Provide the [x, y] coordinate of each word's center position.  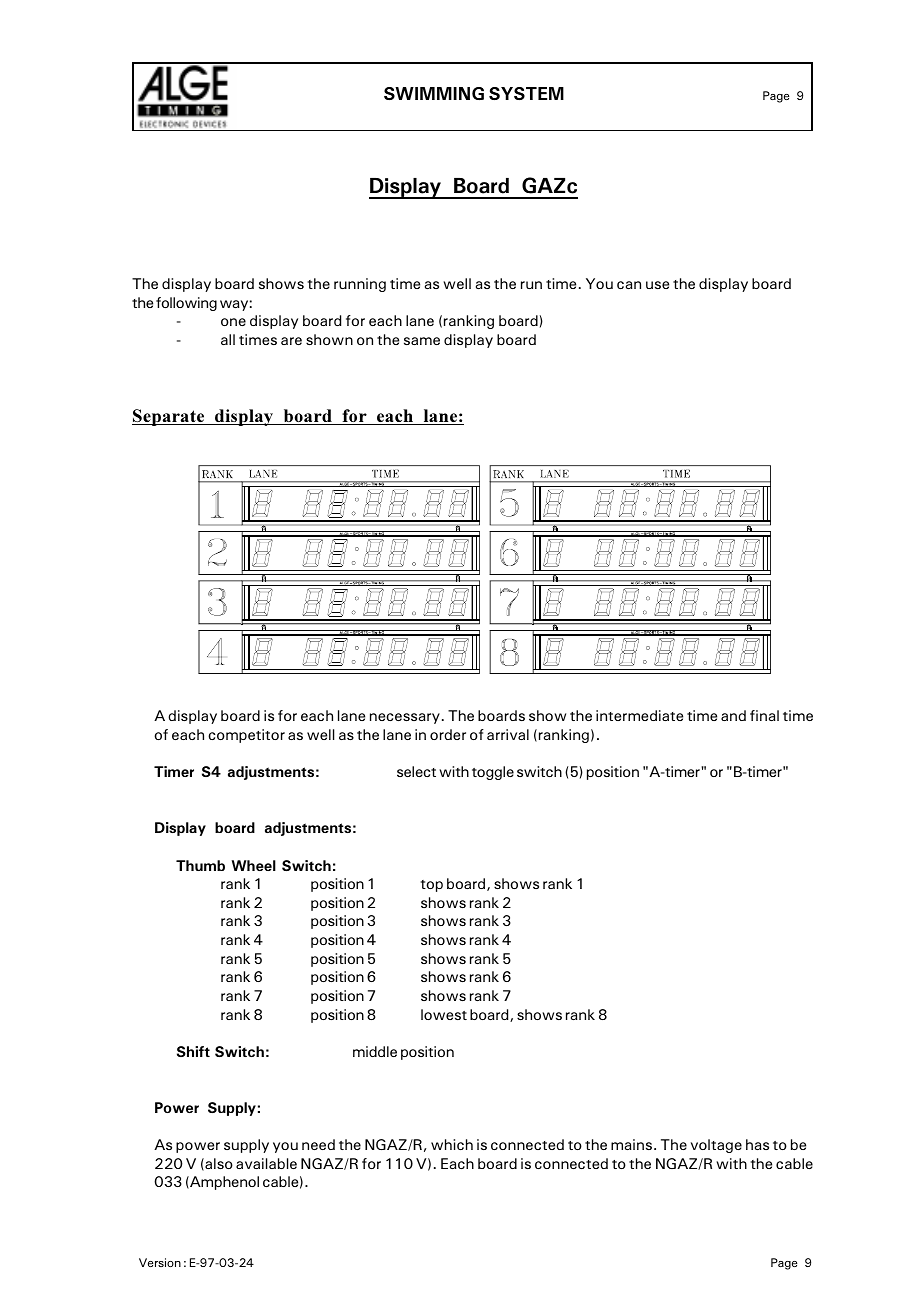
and [733, 715]
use [657, 285]
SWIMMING [434, 93]
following [186, 304]
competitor [246, 736]
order [448, 734]
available [266, 1163]
